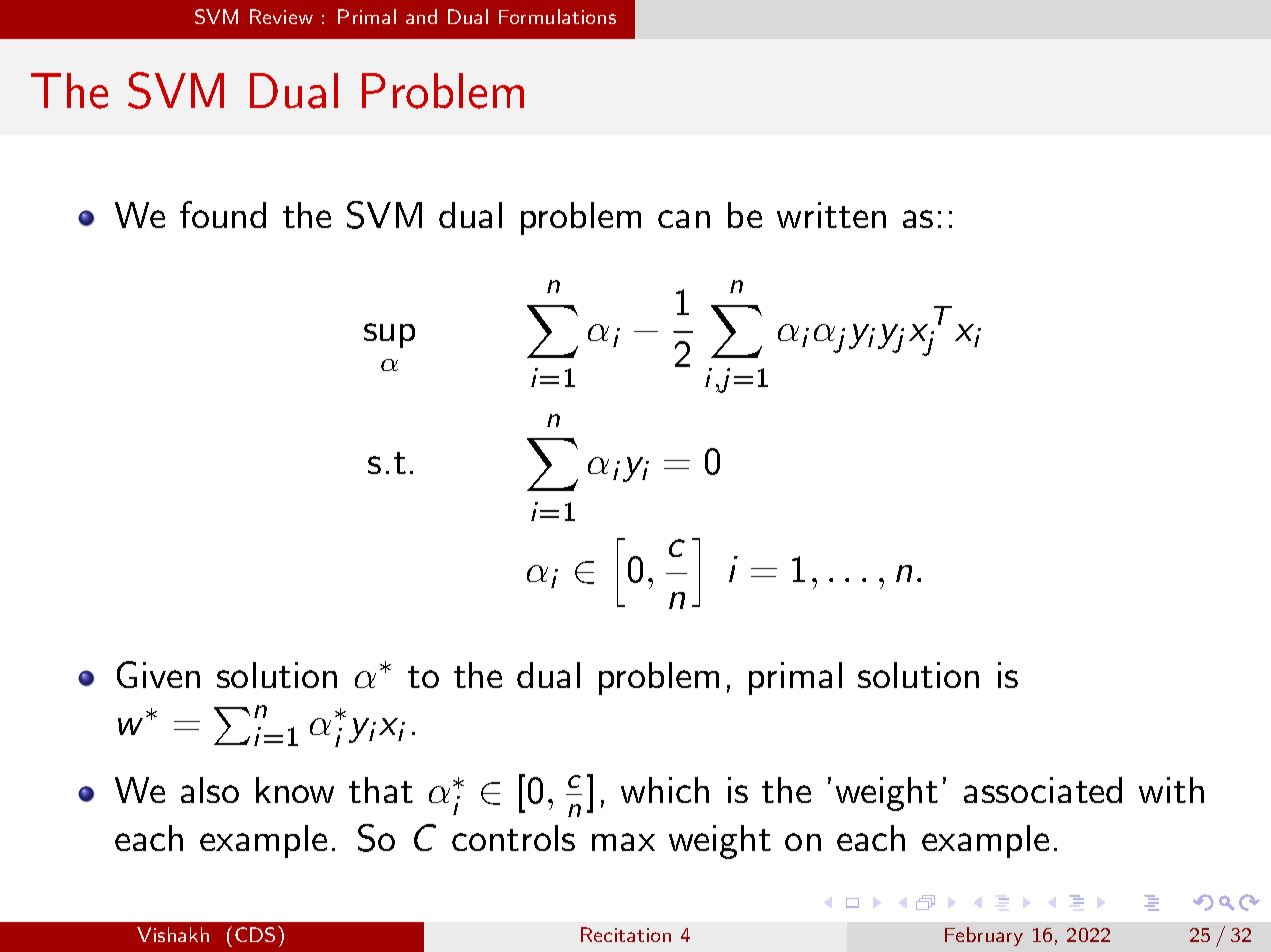 The width and height of the image is (1271, 952). Describe the element at coordinates (665, 790) in the image. I see `which` at that location.
